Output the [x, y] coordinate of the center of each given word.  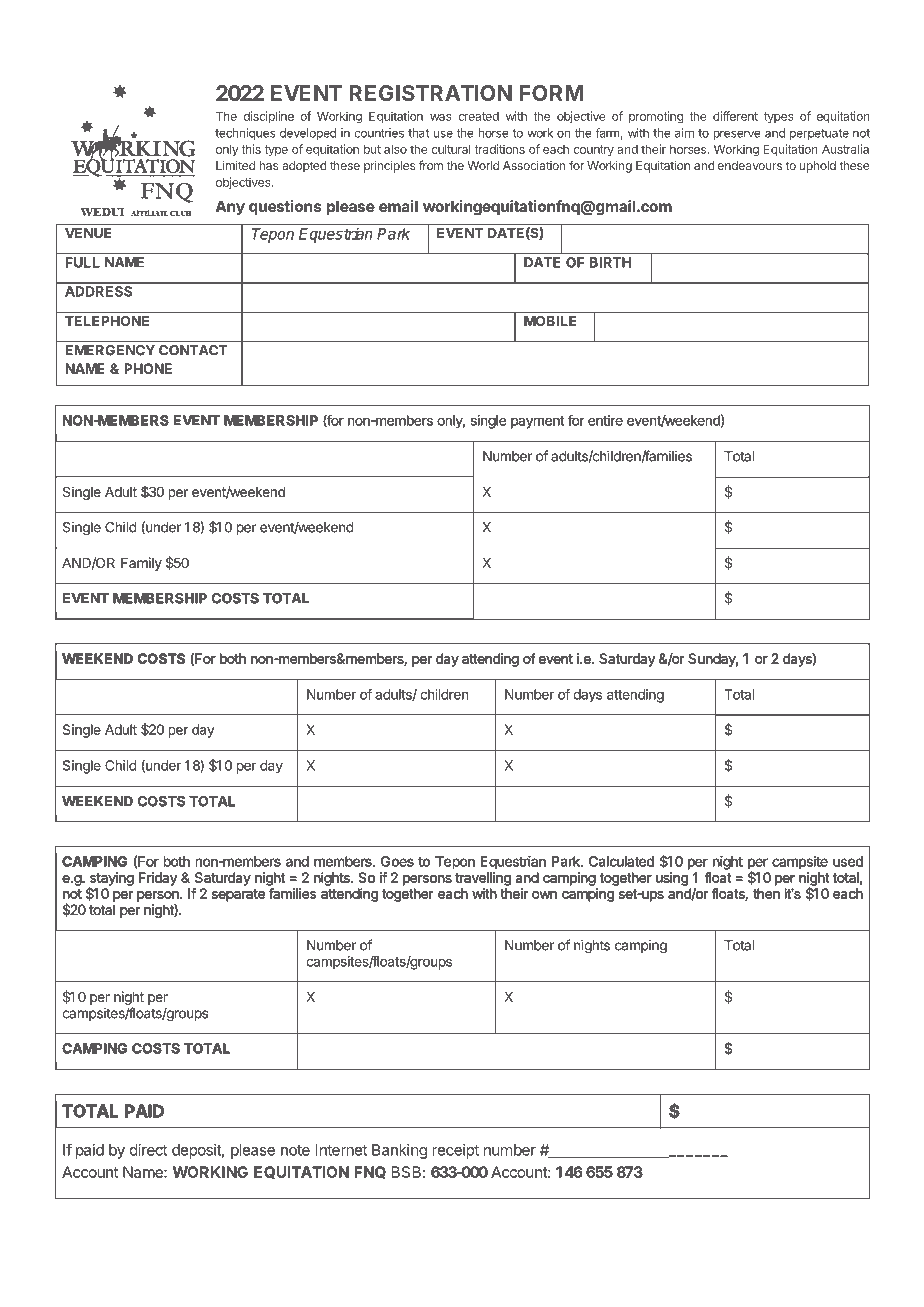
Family [141, 564]
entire [605, 420]
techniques [245, 134]
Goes [397, 861]
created [478, 116]
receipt [455, 1151]
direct [148, 1150]
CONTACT [193, 350]
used [848, 861]
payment [537, 422]
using [672, 879]
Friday [158, 879]
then [766, 893]
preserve [737, 135]
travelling [483, 879]
